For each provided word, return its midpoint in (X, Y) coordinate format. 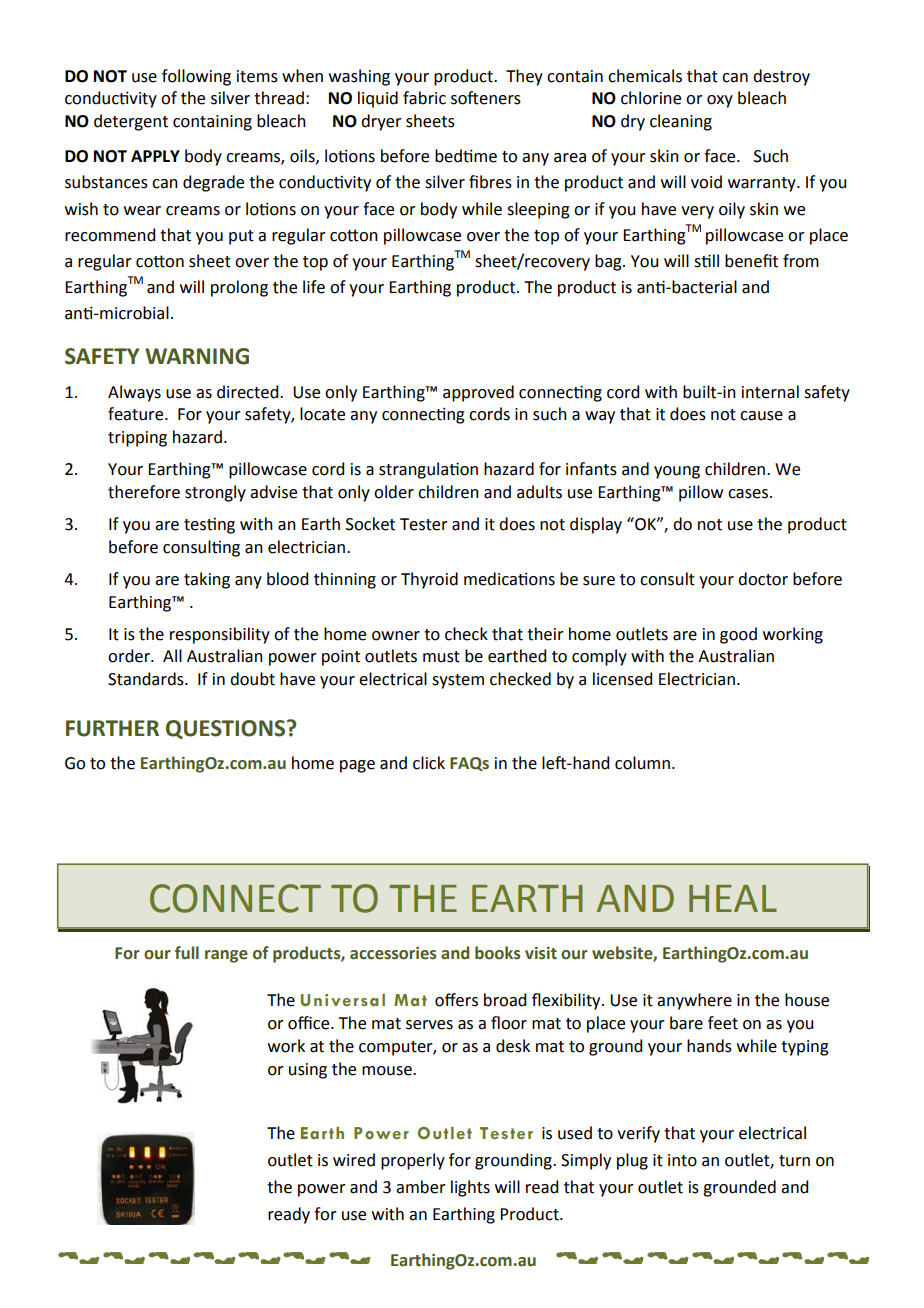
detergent (131, 122)
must (441, 657)
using (308, 1071)
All (172, 655)
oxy (720, 101)
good (738, 635)
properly (413, 1161)
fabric (424, 98)
